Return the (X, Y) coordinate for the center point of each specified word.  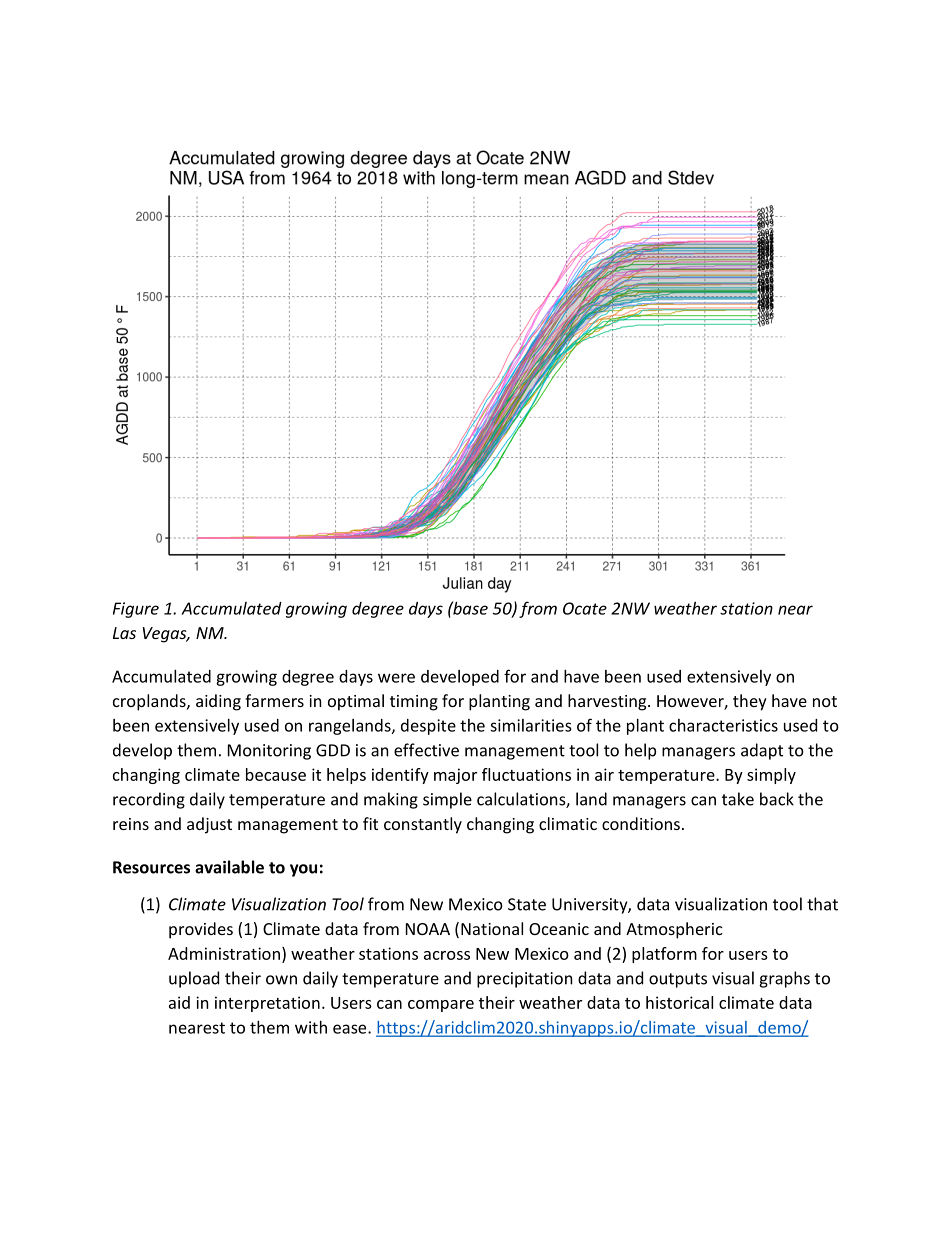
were (396, 678)
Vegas (166, 635)
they (750, 702)
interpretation (267, 1004)
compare (441, 1006)
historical (679, 1002)
